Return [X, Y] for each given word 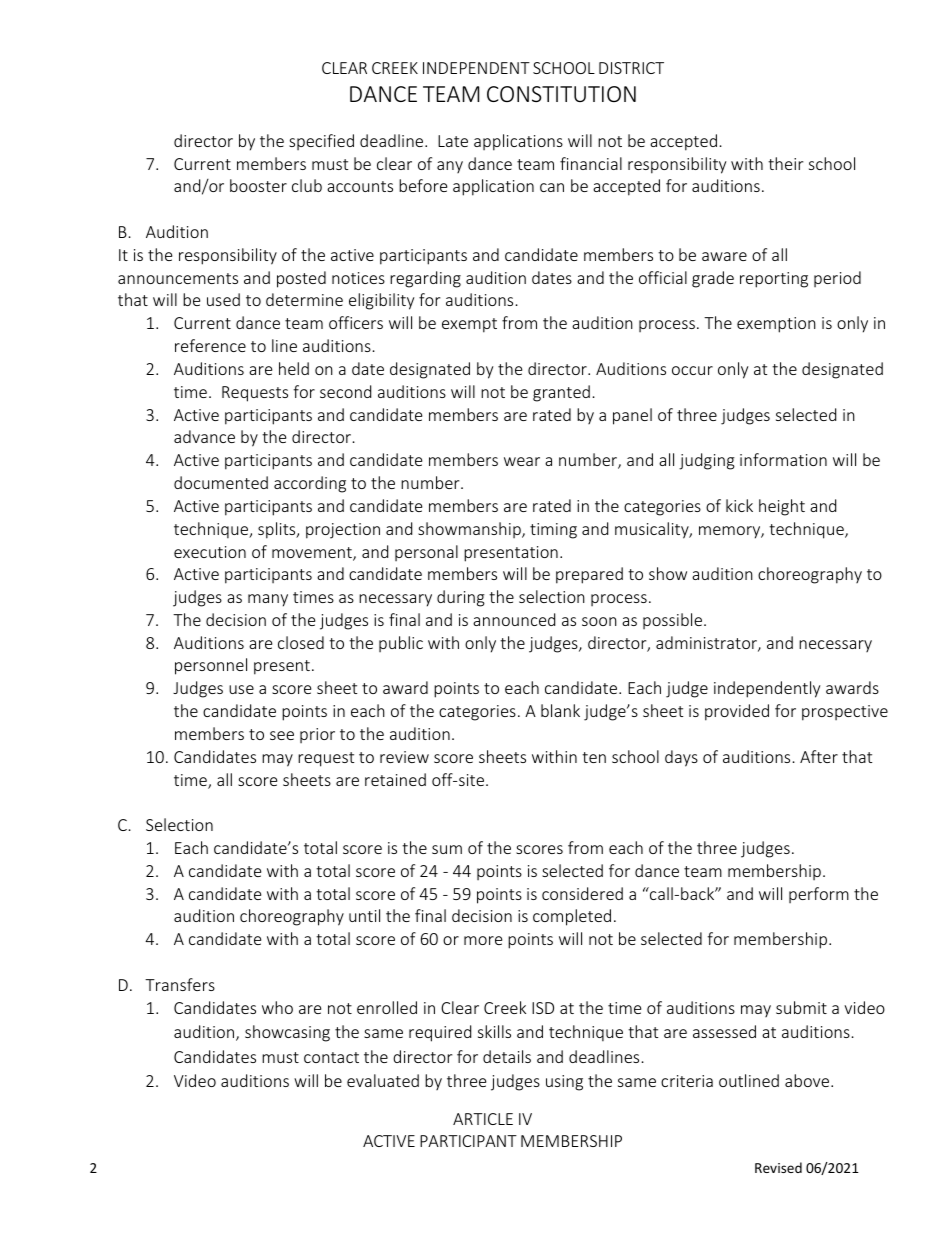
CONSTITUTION [561, 94]
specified [321, 142]
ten [594, 757]
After [819, 756]
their [785, 163]
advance [204, 436]
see [282, 735]
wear [522, 461]
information [783, 459]
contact [331, 1057]
